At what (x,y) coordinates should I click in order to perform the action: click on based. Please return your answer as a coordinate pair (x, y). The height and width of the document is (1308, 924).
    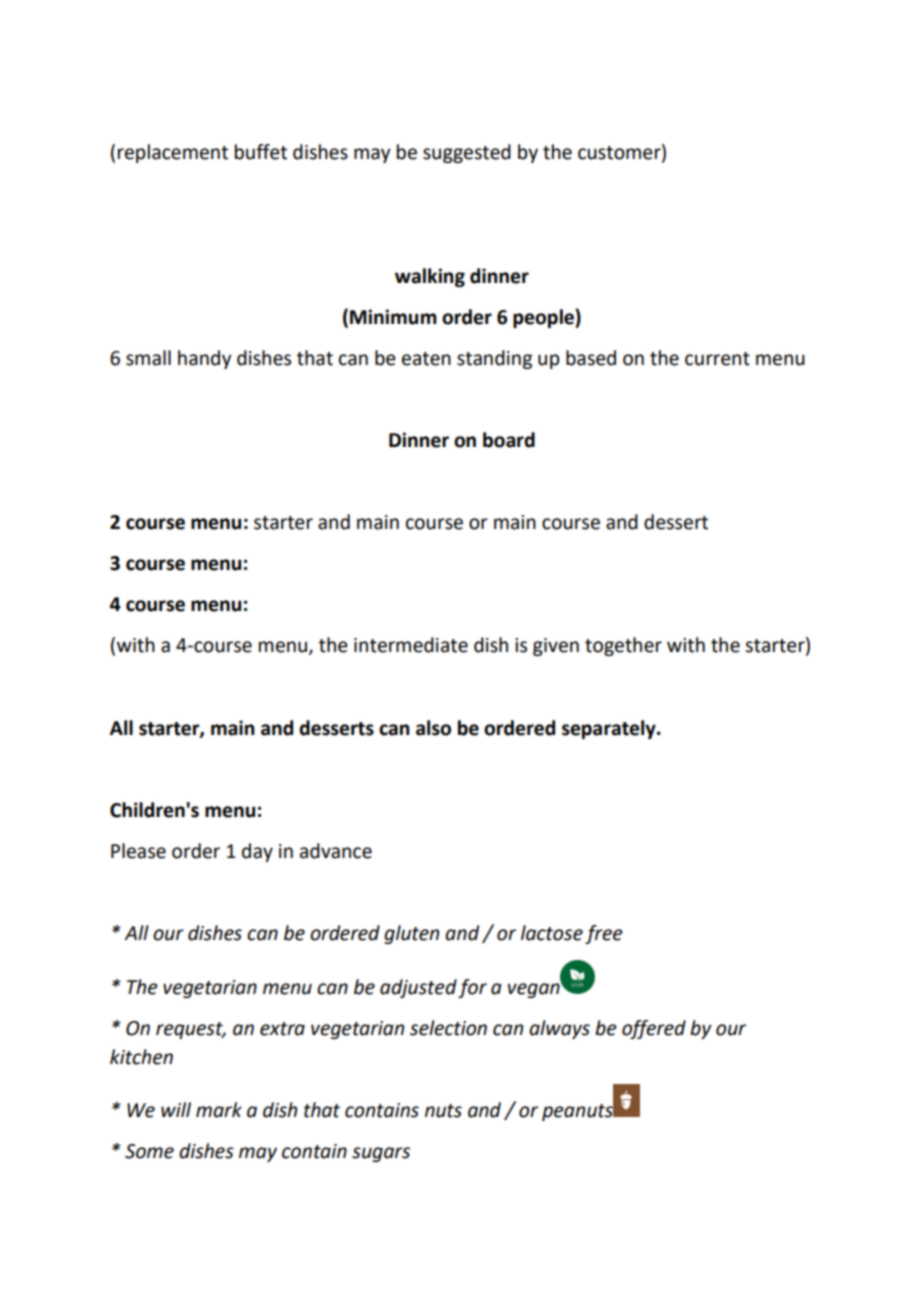
    Looking at the image, I should click on (591, 358).
